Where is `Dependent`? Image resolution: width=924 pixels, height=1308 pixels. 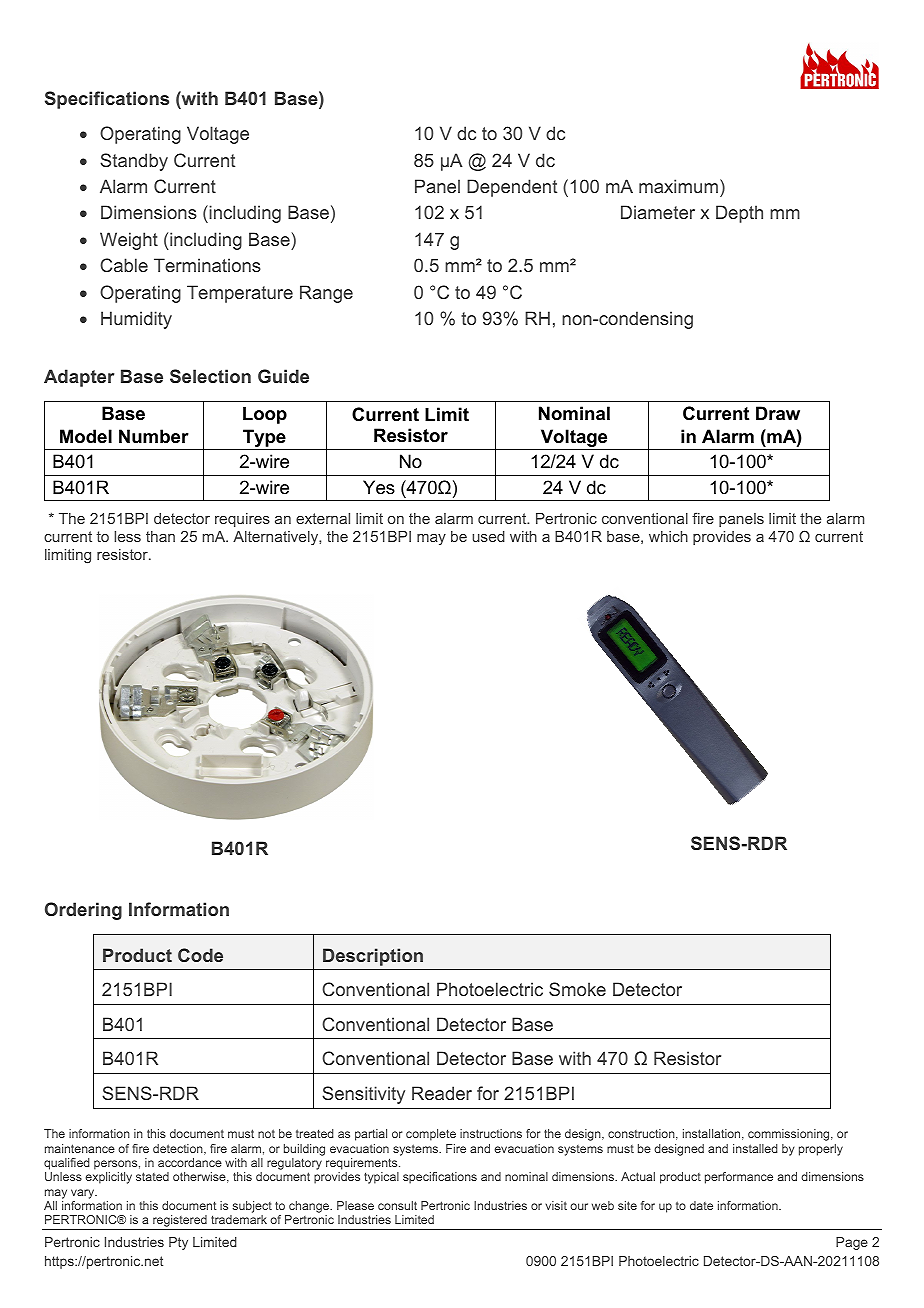 Dependent is located at coordinates (512, 188).
